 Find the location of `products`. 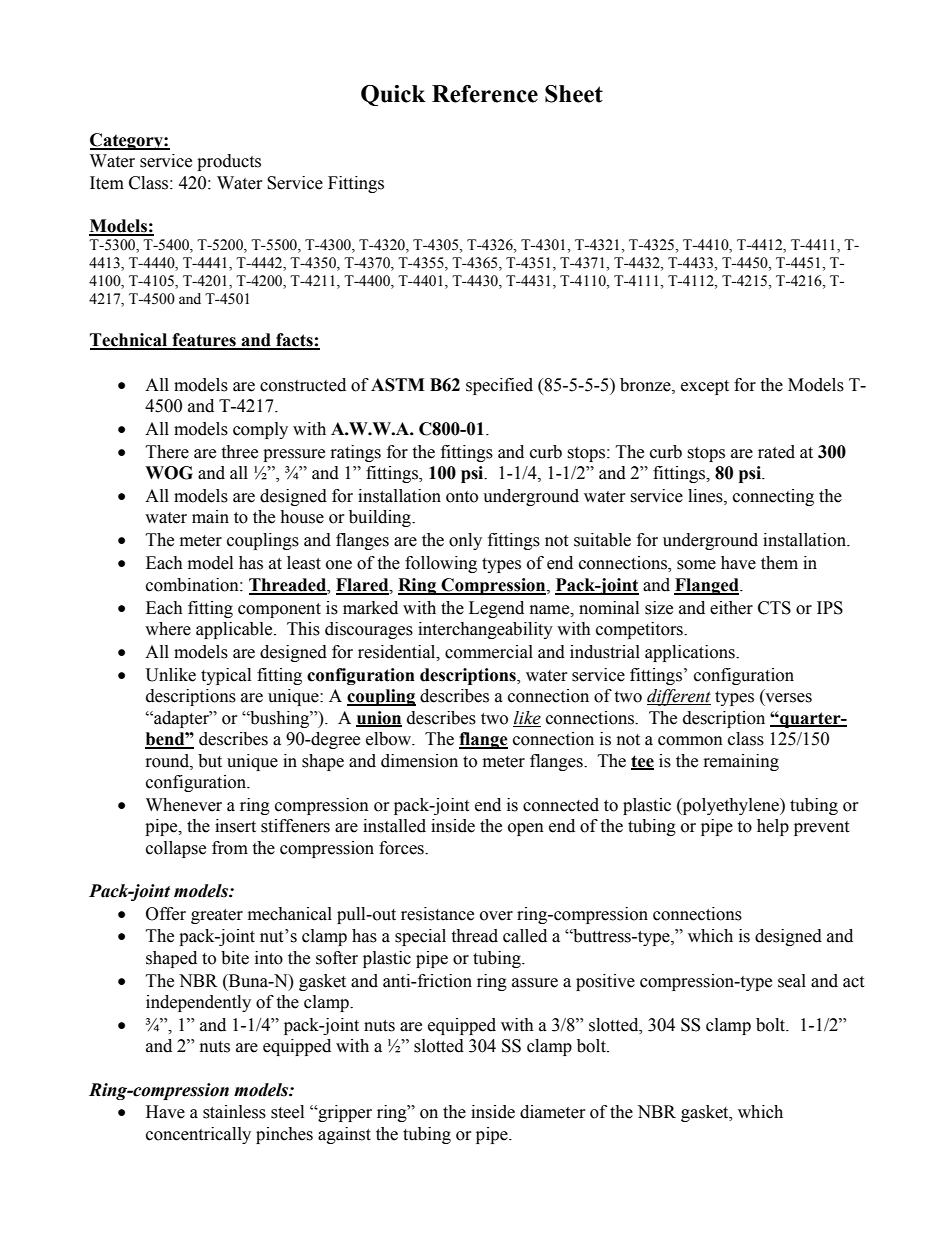

products is located at coordinates (229, 162).
